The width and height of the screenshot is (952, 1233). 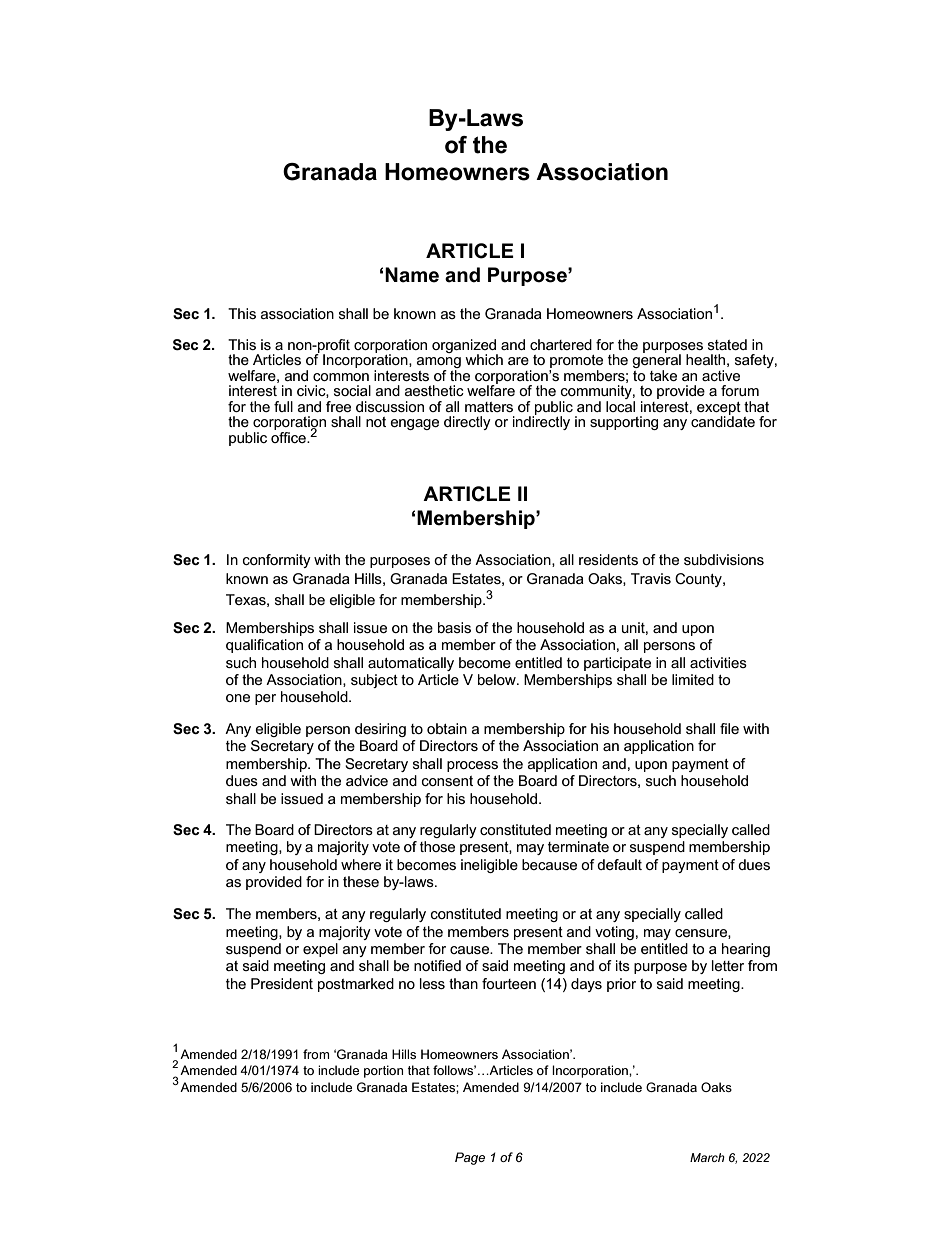 I want to click on portion, so click(x=383, y=1071).
